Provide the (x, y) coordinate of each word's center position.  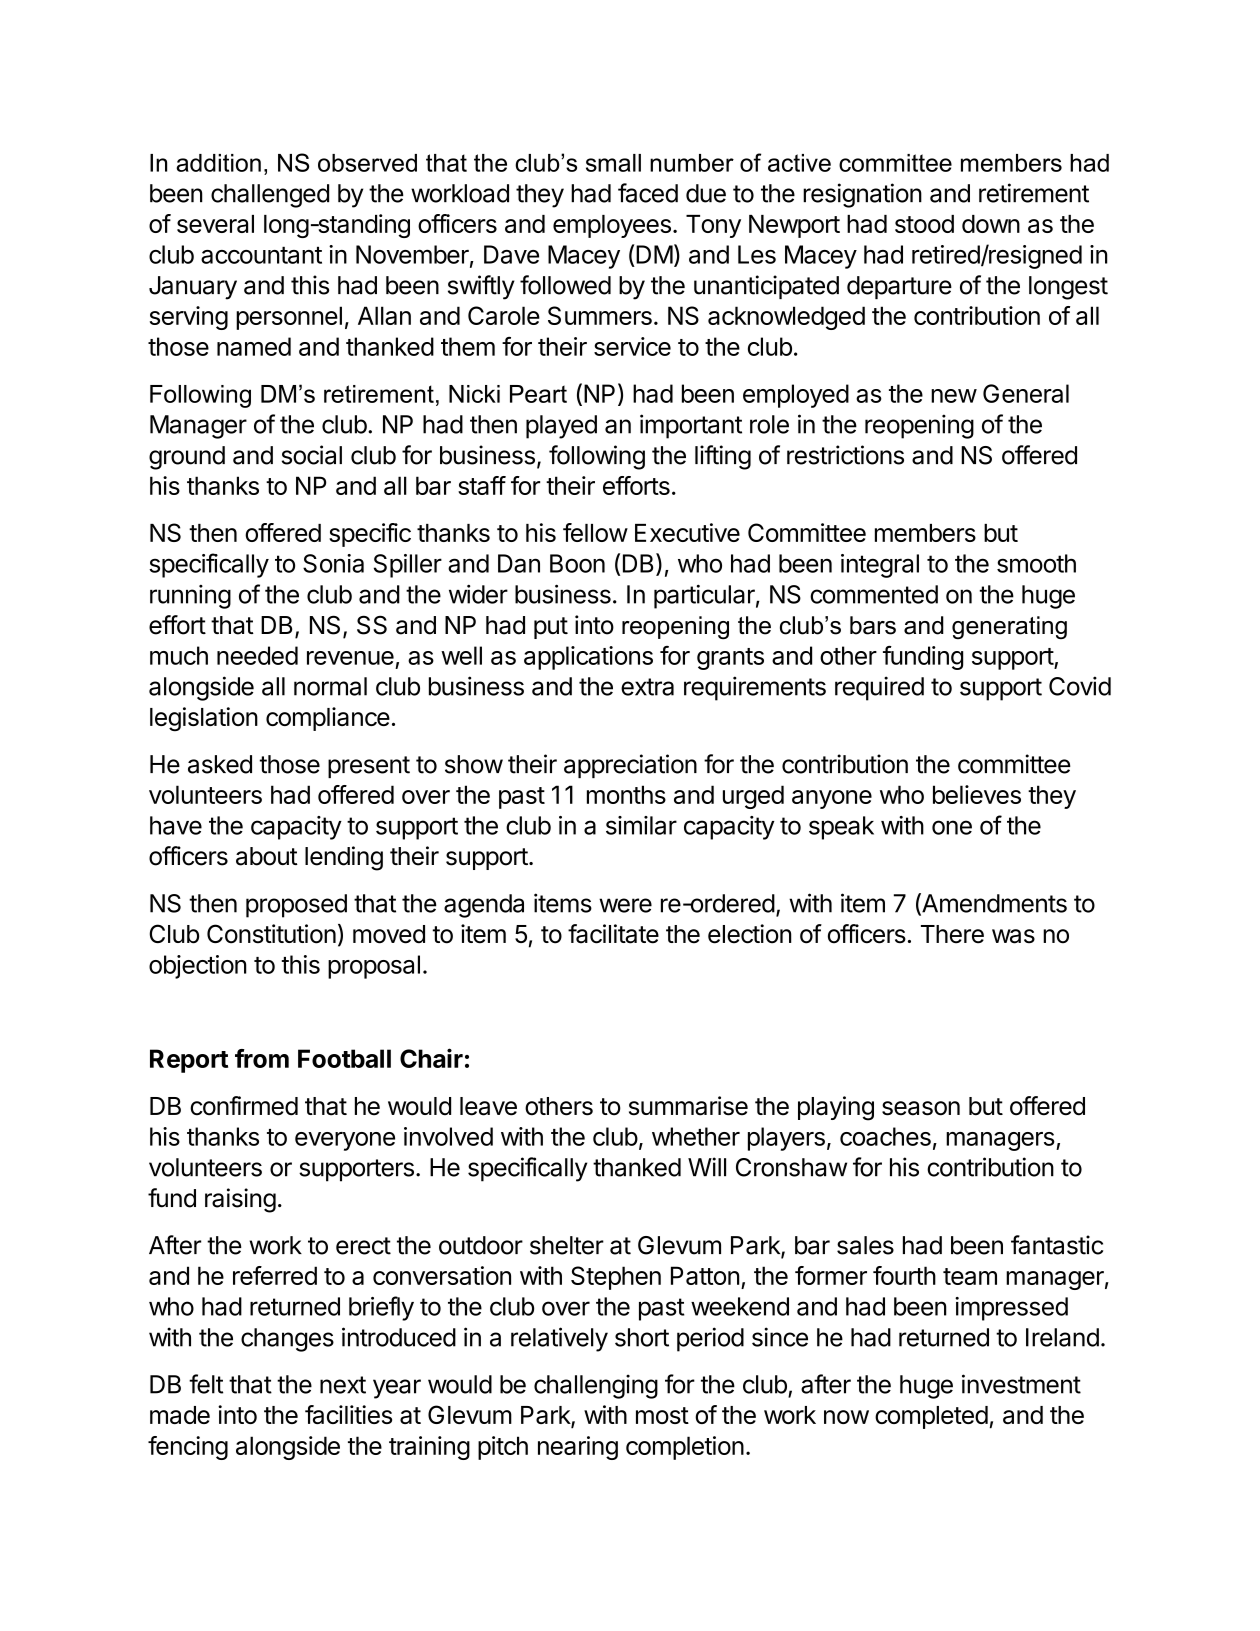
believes (977, 794)
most (662, 1415)
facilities (348, 1414)
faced (648, 193)
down (991, 224)
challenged (270, 196)
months (626, 794)
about (267, 856)
